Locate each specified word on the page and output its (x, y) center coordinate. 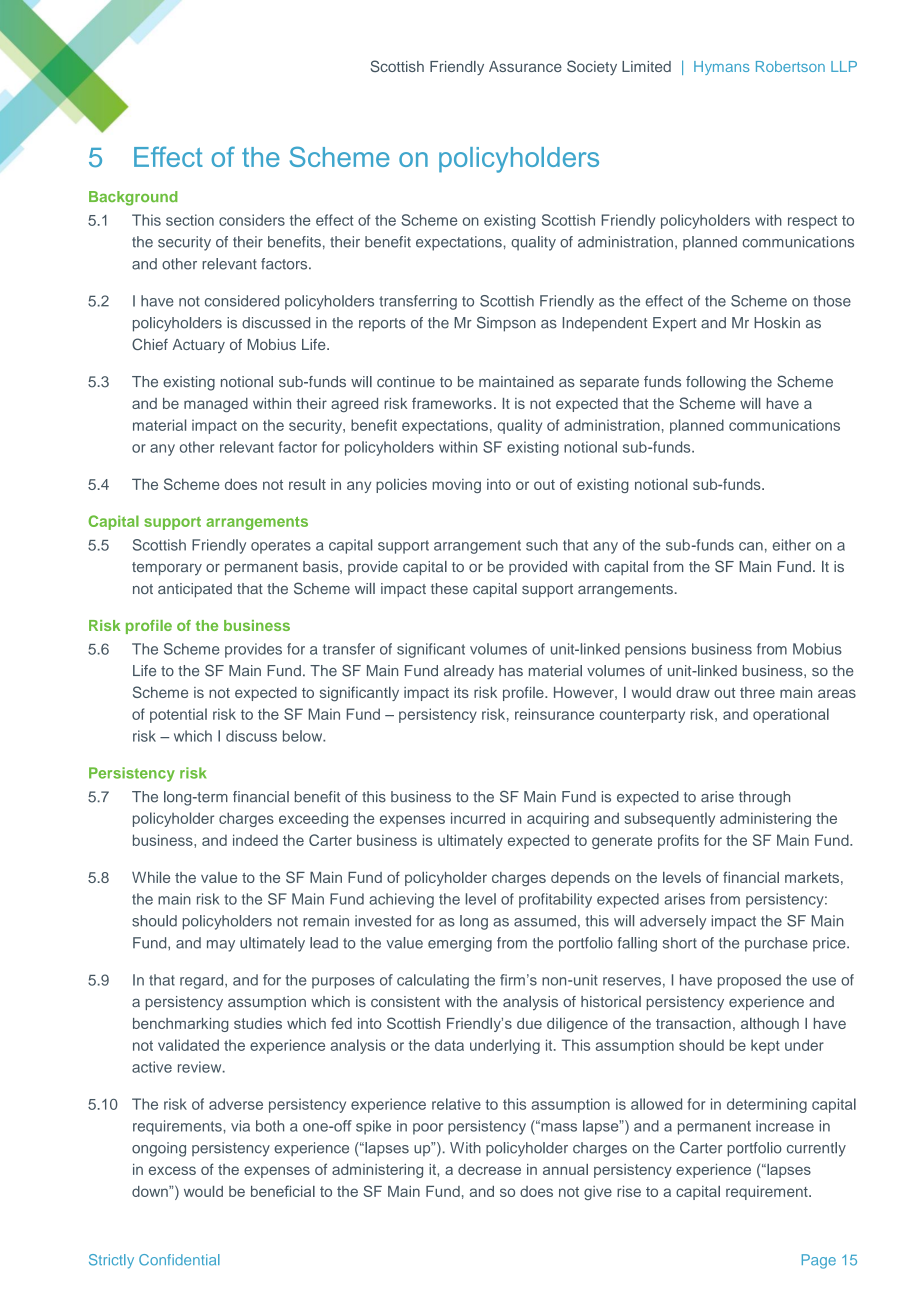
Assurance (525, 66)
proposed (749, 981)
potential (178, 715)
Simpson (506, 324)
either (791, 545)
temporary (167, 569)
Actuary (198, 346)
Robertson (790, 66)
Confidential (179, 1260)
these (449, 588)
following (716, 383)
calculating (433, 981)
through (764, 798)
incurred (478, 818)
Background (133, 198)
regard (203, 981)
